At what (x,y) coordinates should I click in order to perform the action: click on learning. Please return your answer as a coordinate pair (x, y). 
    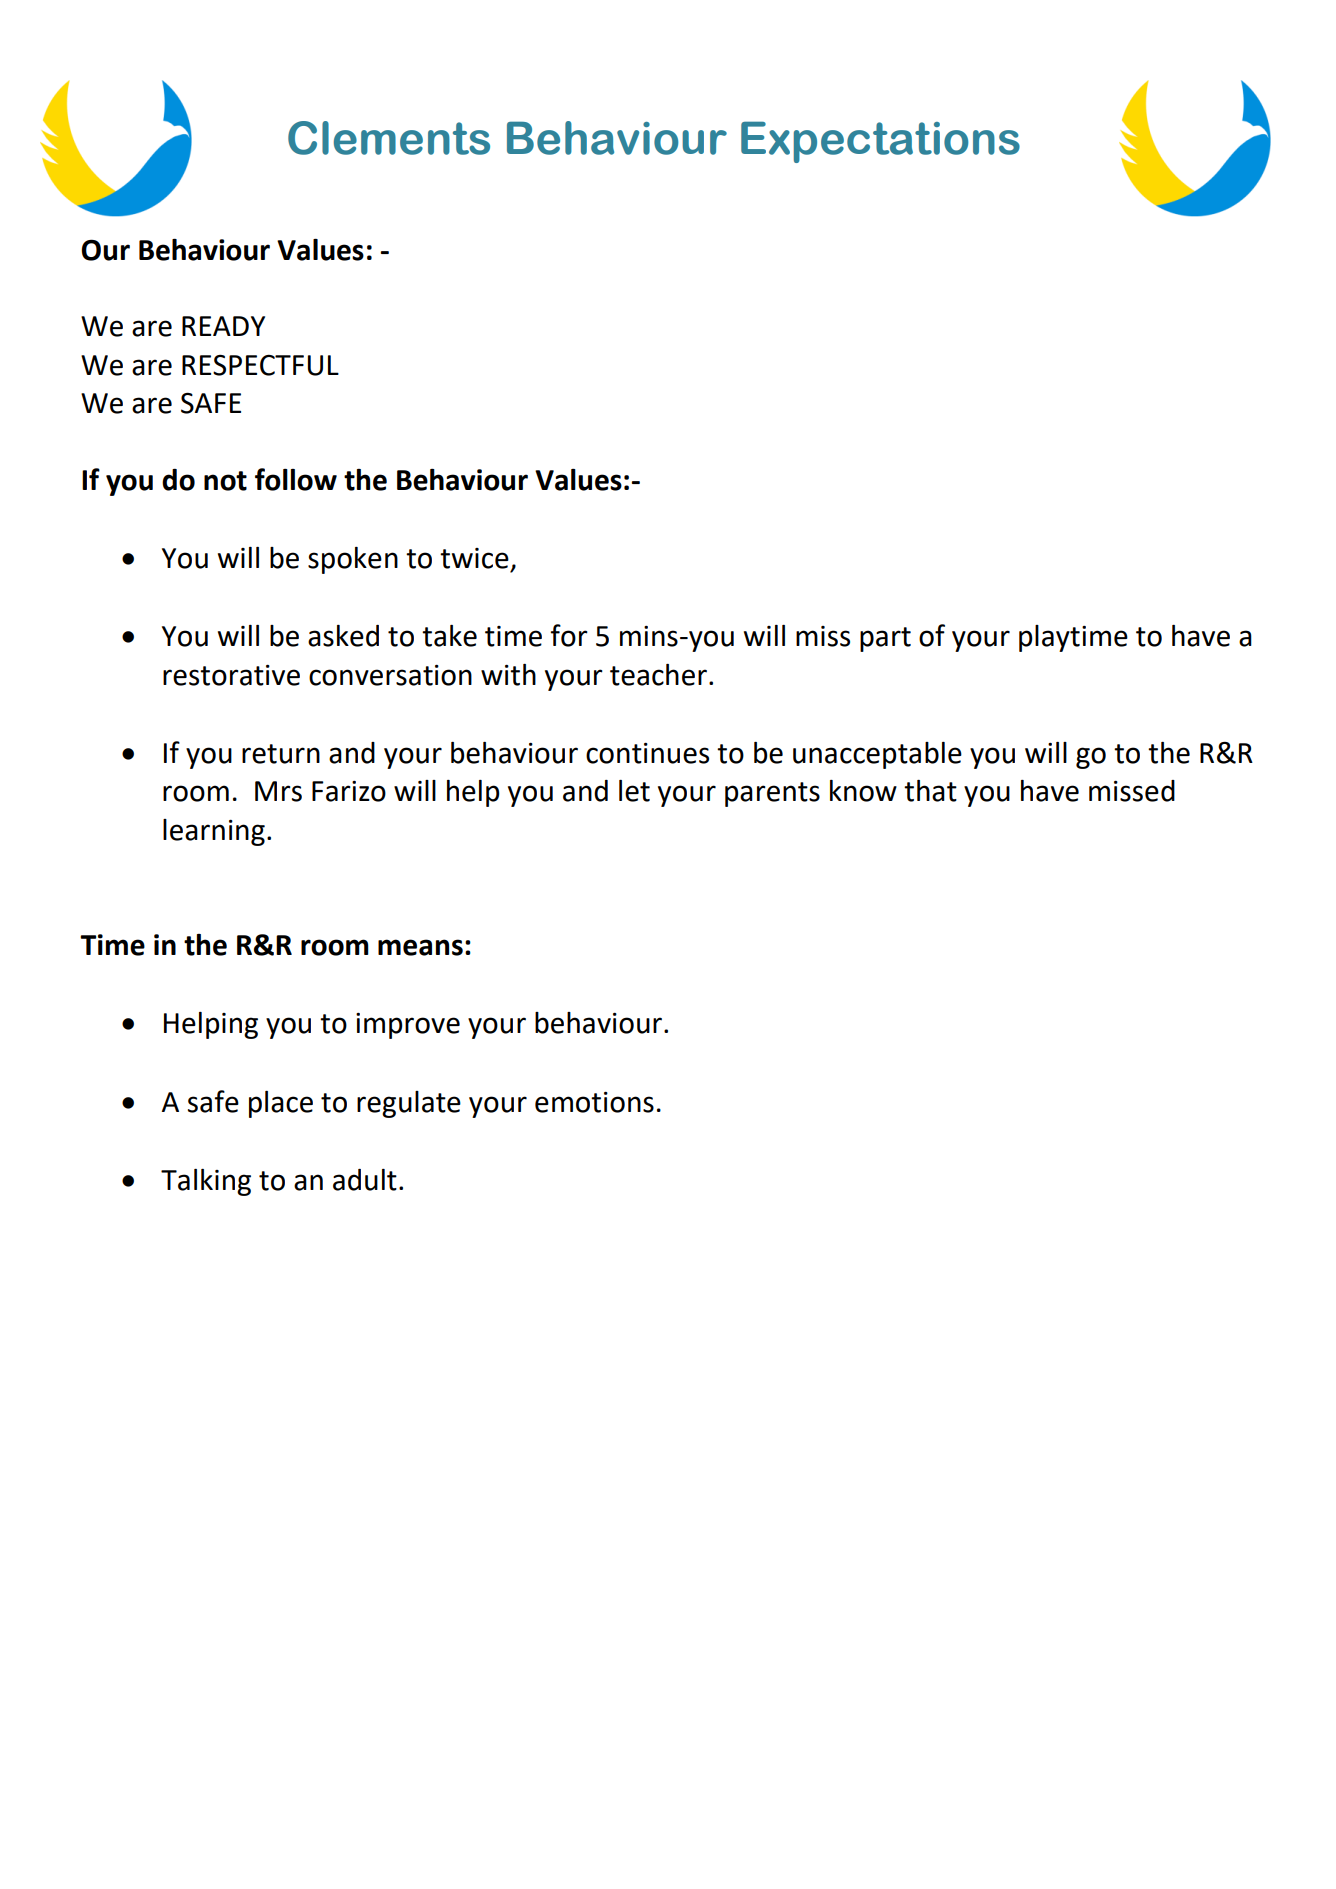
    Looking at the image, I should click on (214, 832).
